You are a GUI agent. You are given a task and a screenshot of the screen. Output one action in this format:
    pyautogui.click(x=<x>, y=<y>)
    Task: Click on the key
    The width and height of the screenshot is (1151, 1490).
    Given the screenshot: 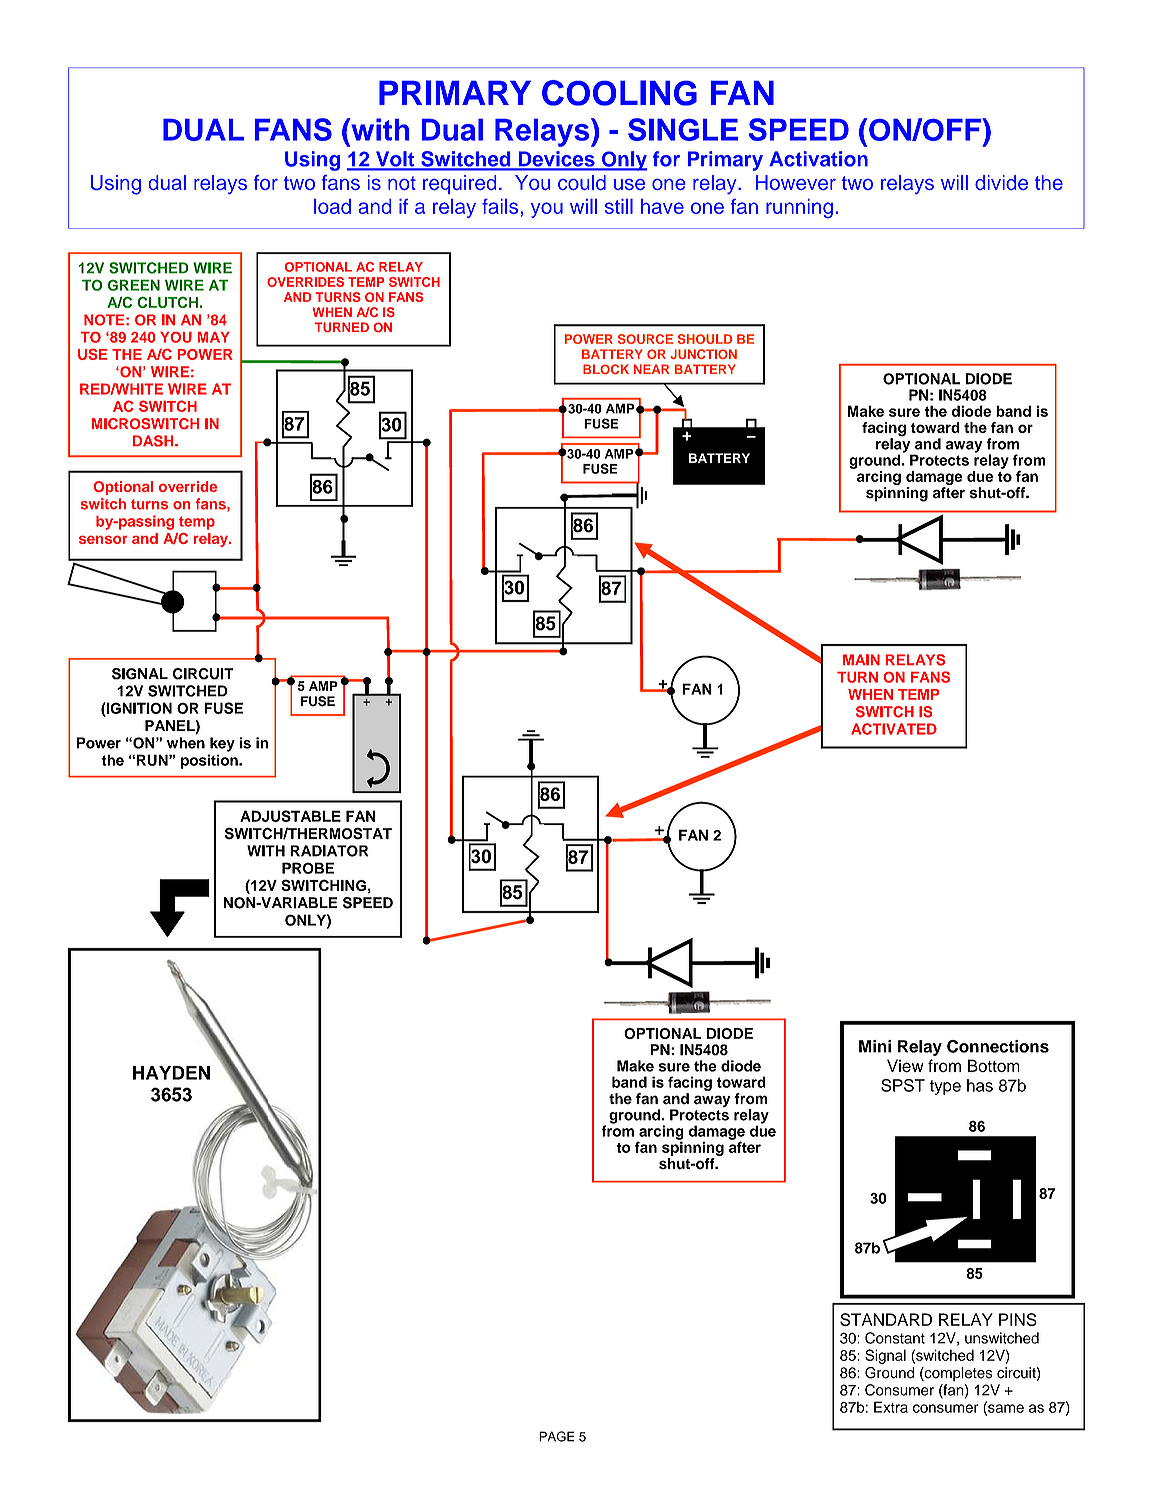 What is the action you would take?
    pyautogui.click(x=222, y=744)
